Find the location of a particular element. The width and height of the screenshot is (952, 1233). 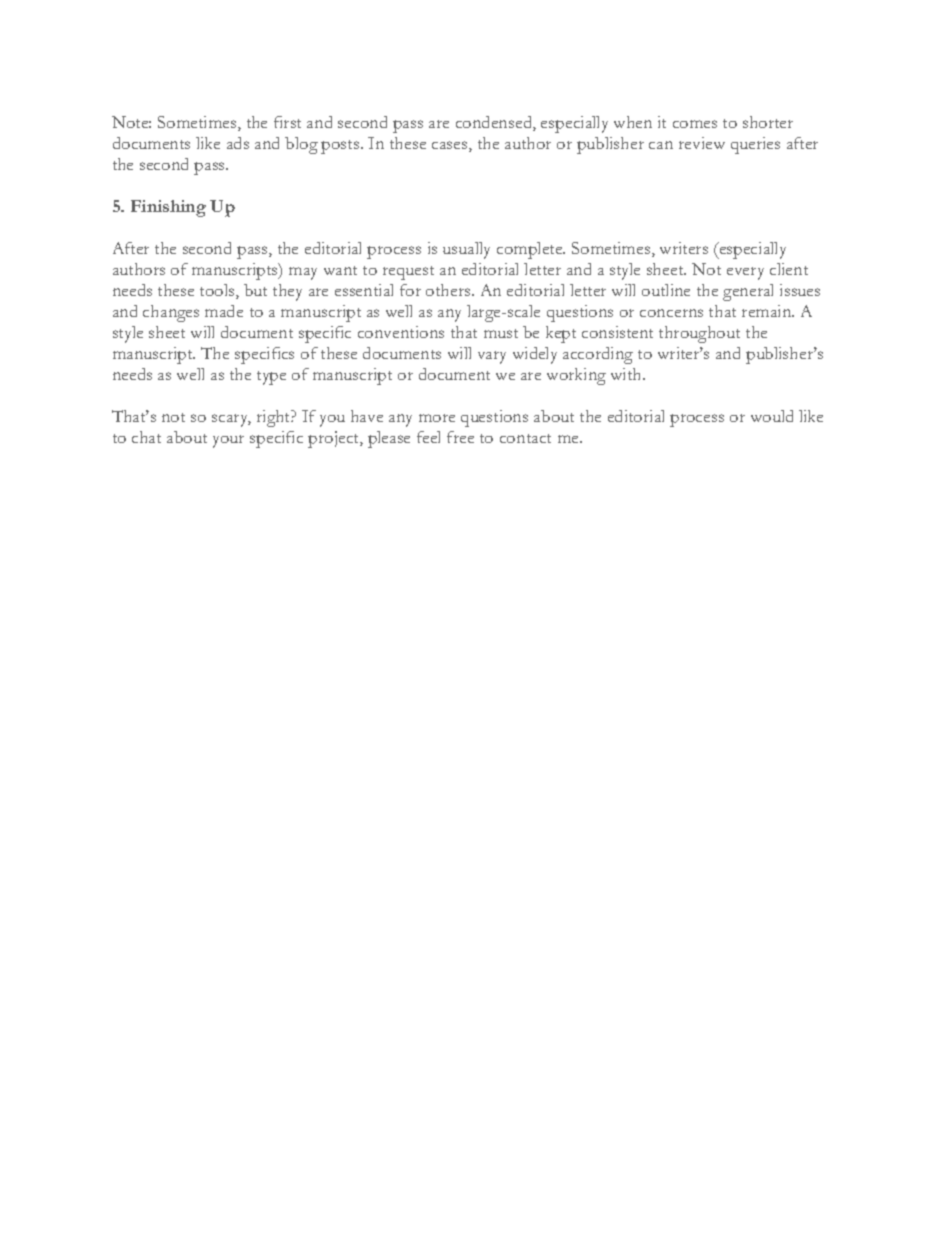

remain is located at coordinates (768, 311).
